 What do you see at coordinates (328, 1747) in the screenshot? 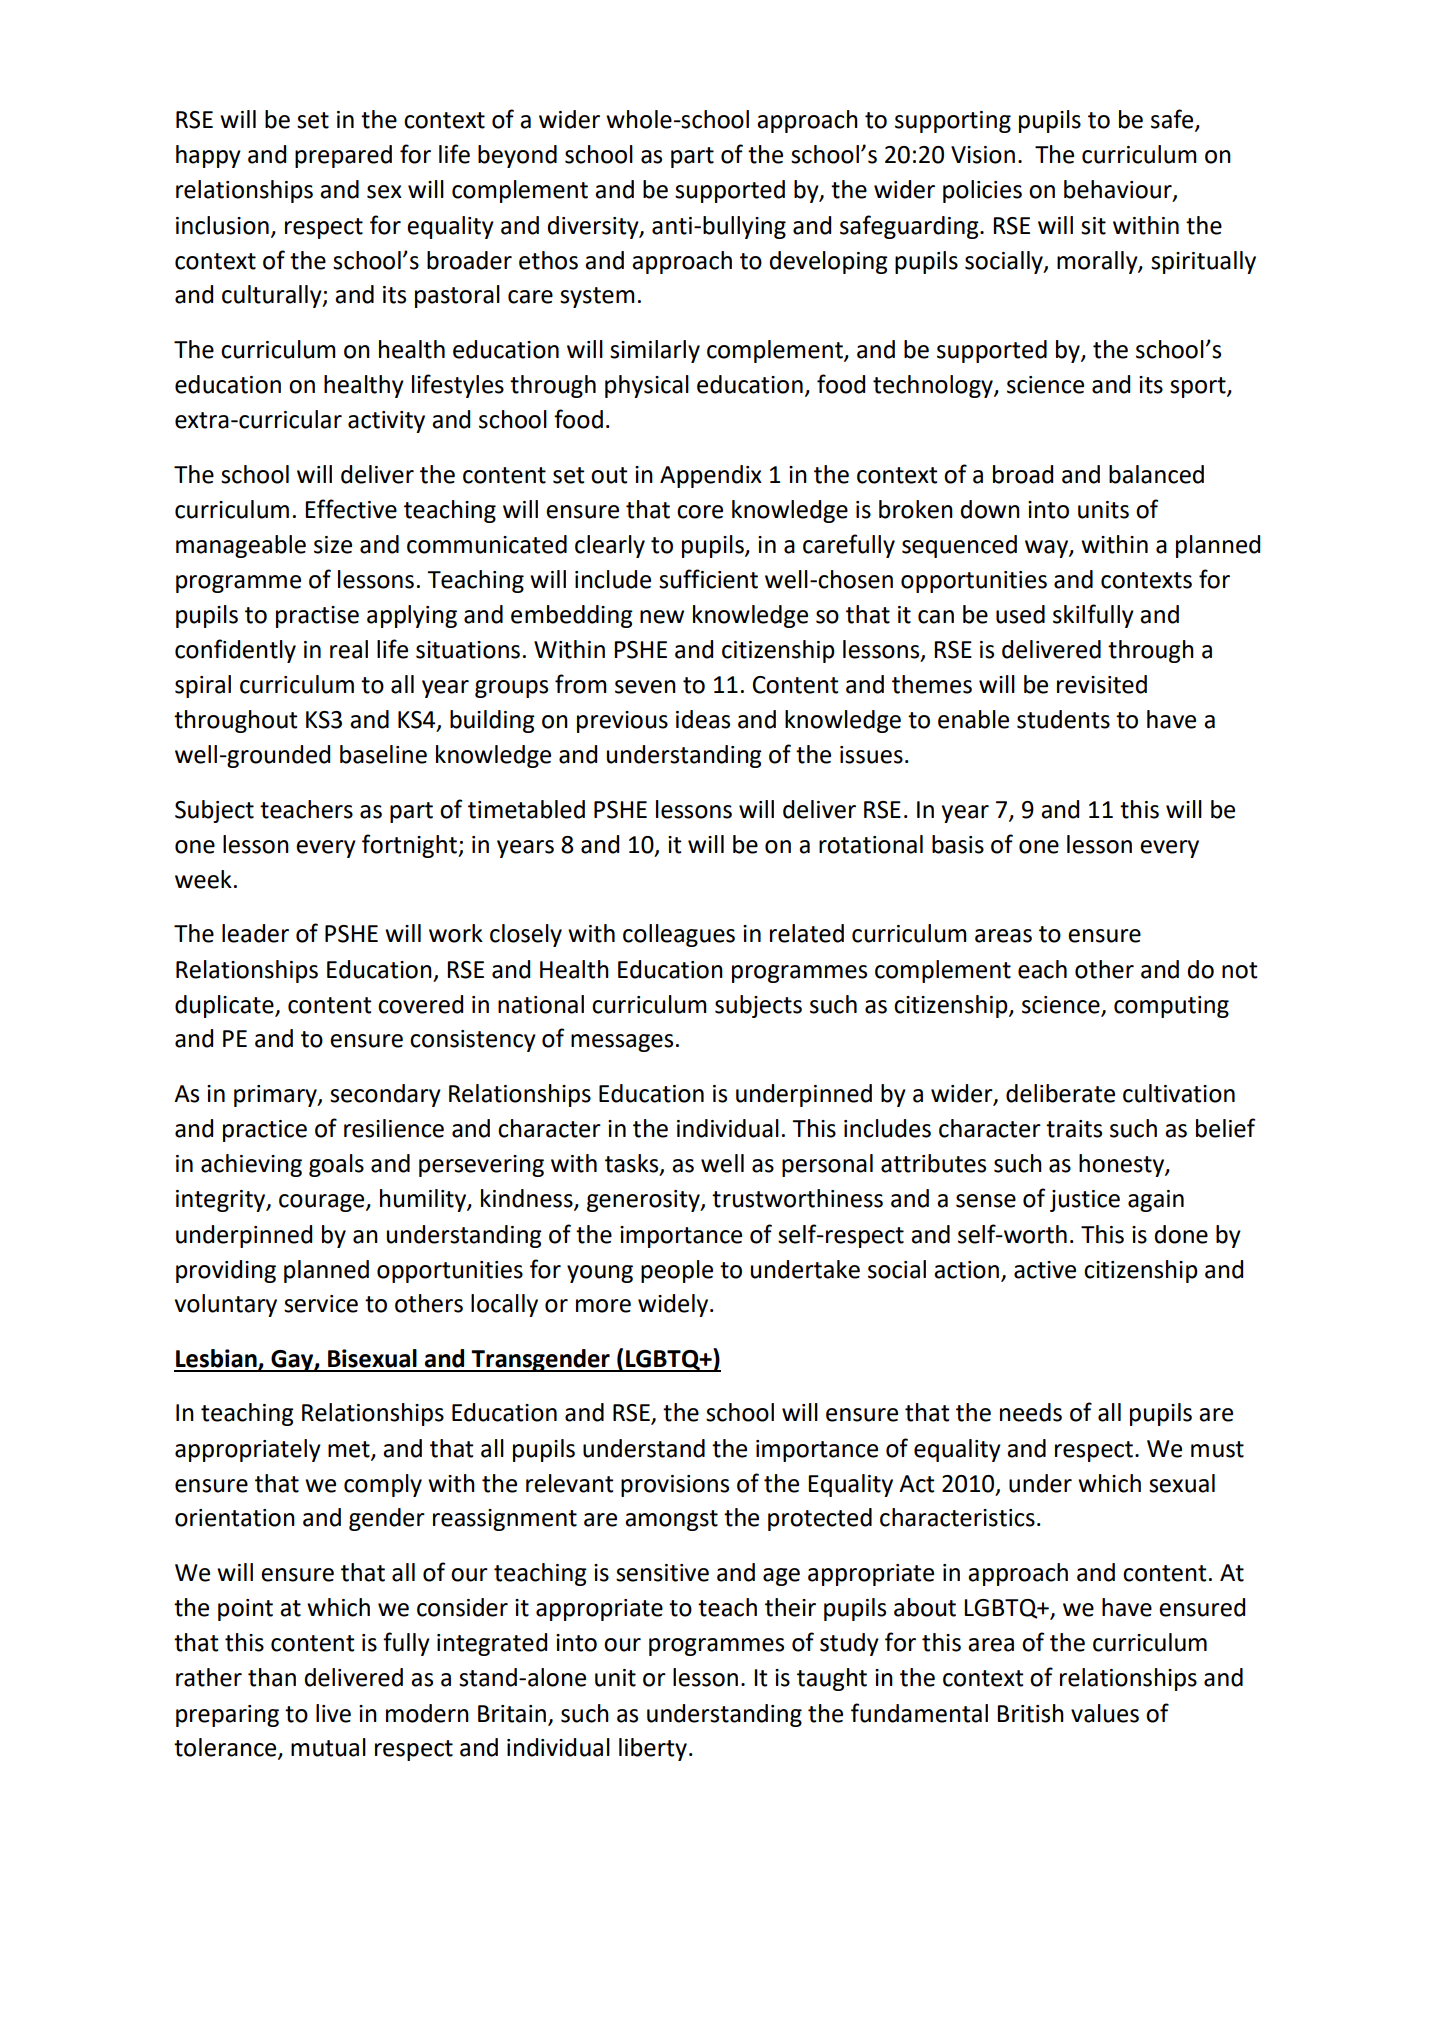
I see `mutual` at bounding box center [328, 1747].
